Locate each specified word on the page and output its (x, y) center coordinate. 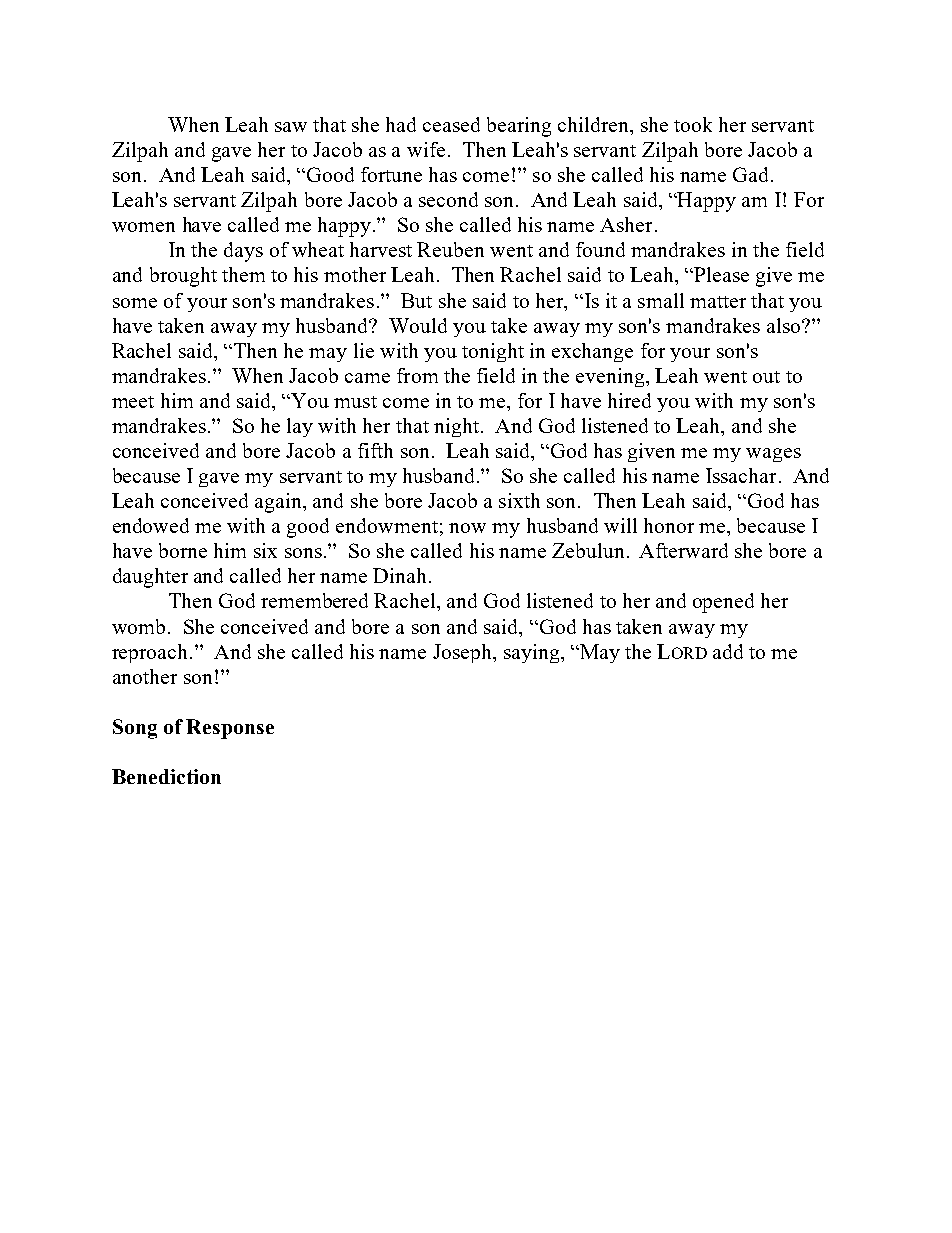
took (693, 124)
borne (183, 550)
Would (418, 325)
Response (230, 729)
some (135, 303)
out (766, 377)
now (467, 528)
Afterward (683, 550)
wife (426, 149)
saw (291, 127)
